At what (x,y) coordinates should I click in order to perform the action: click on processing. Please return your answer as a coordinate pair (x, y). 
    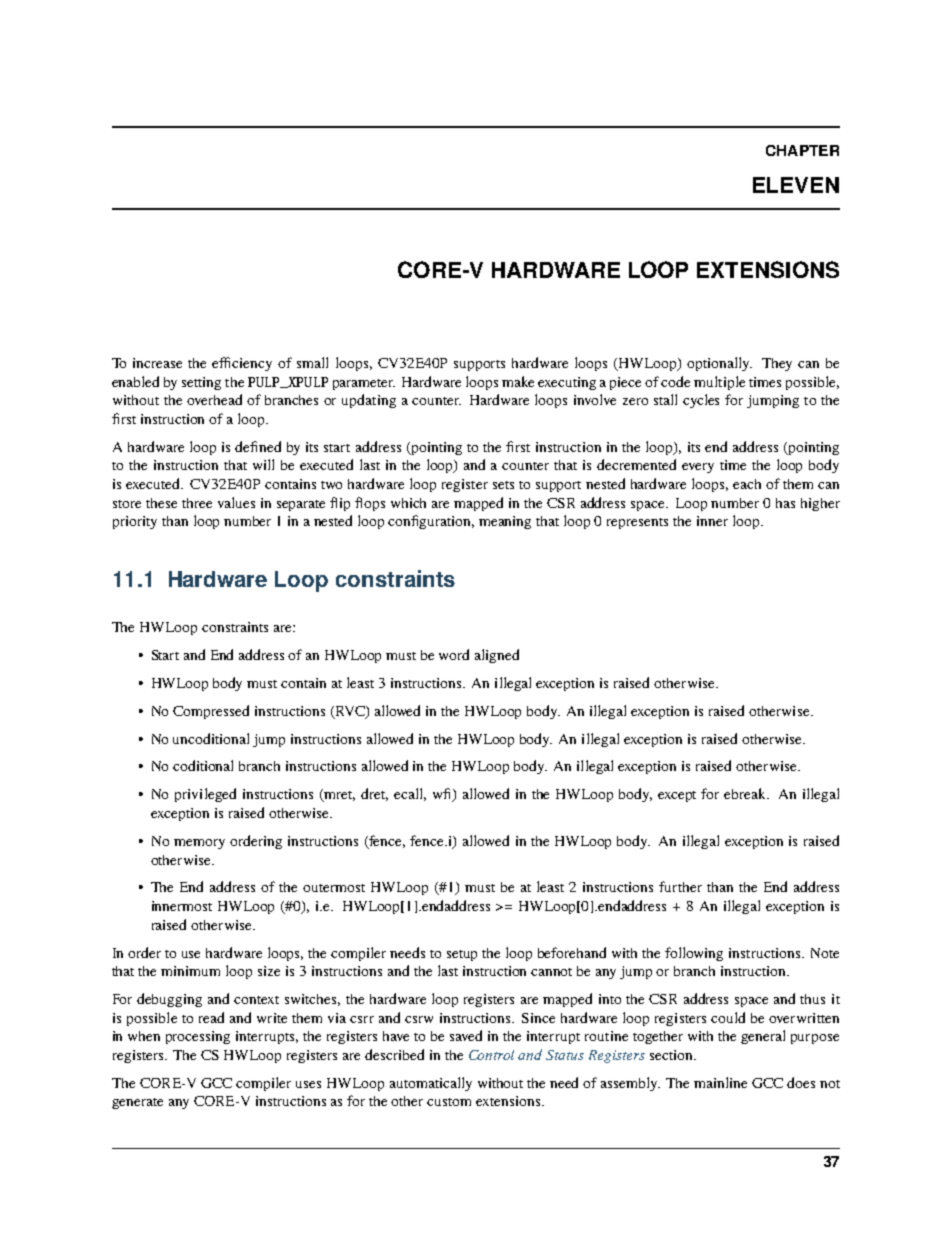
    Looking at the image, I should click on (198, 1037).
